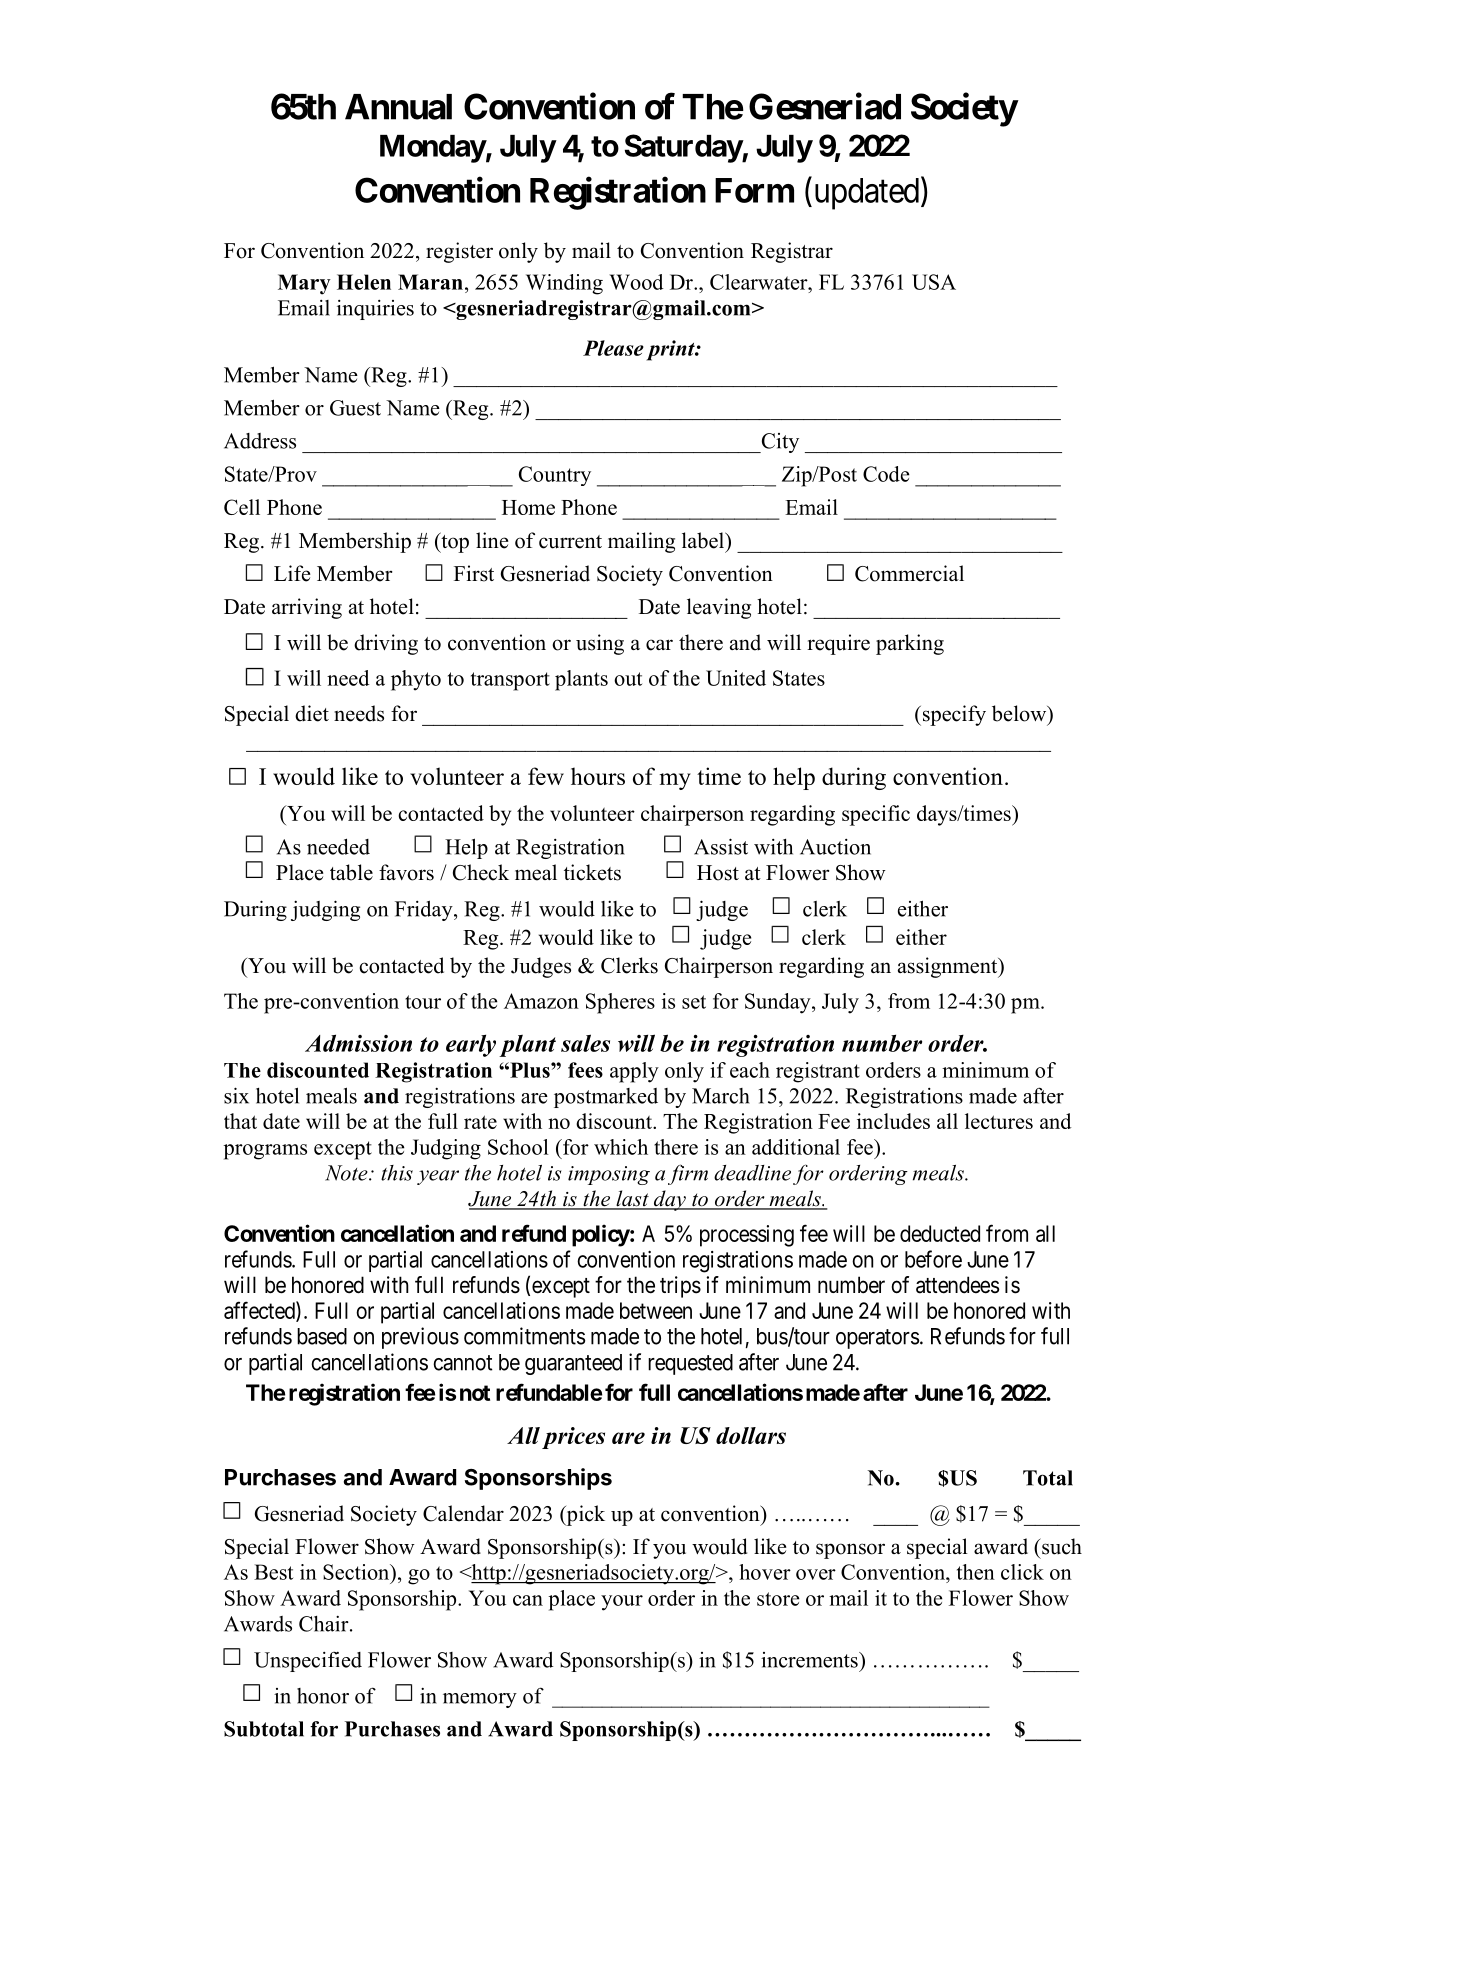 This page has height=1966, width=1460. Describe the element at coordinates (398, 107) in the page. I see `Annual` at that location.
